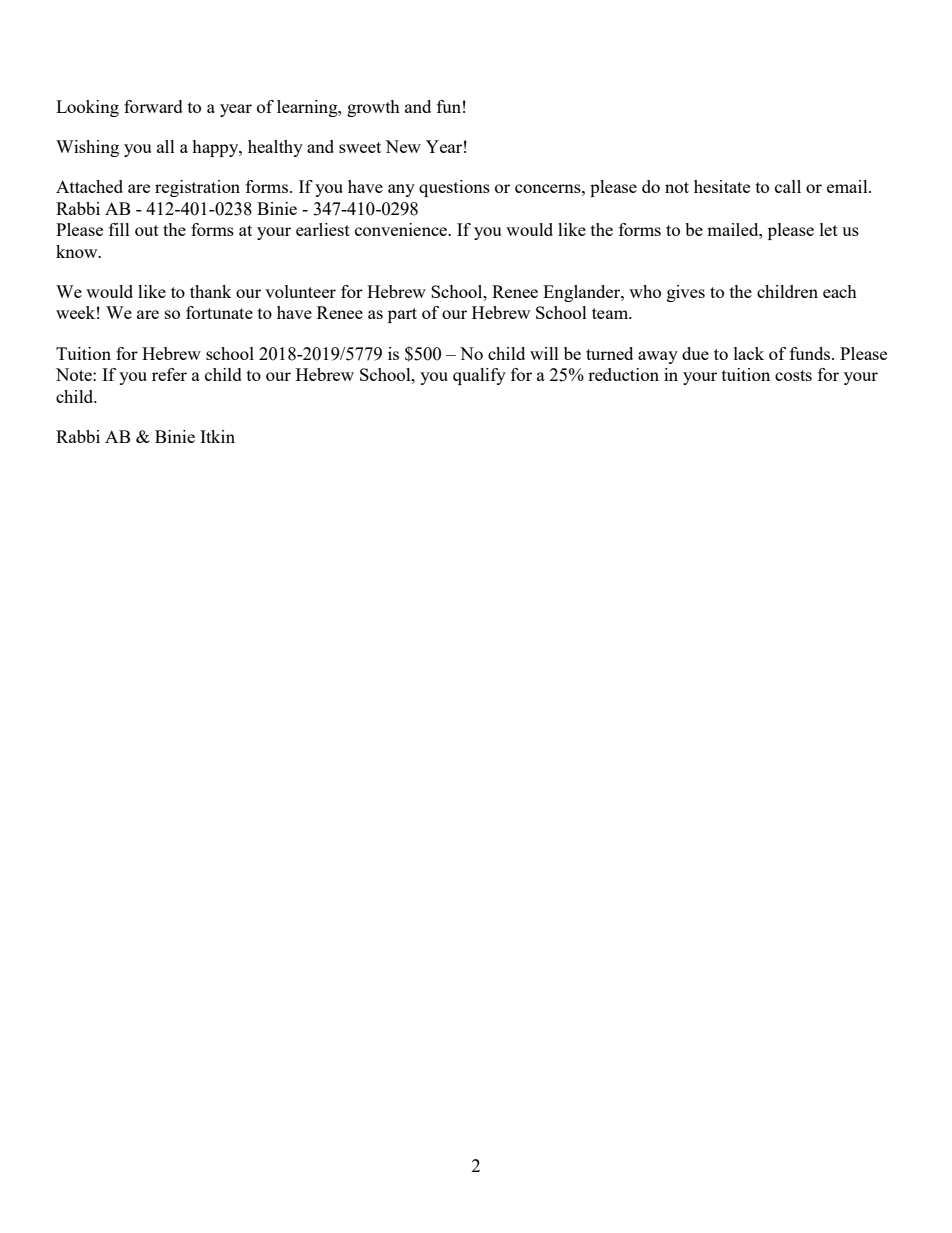 This image has height=1233, width=952. What do you see at coordinates (147, 230) in the image?
I see `out` at bounding box center [147, 230].
